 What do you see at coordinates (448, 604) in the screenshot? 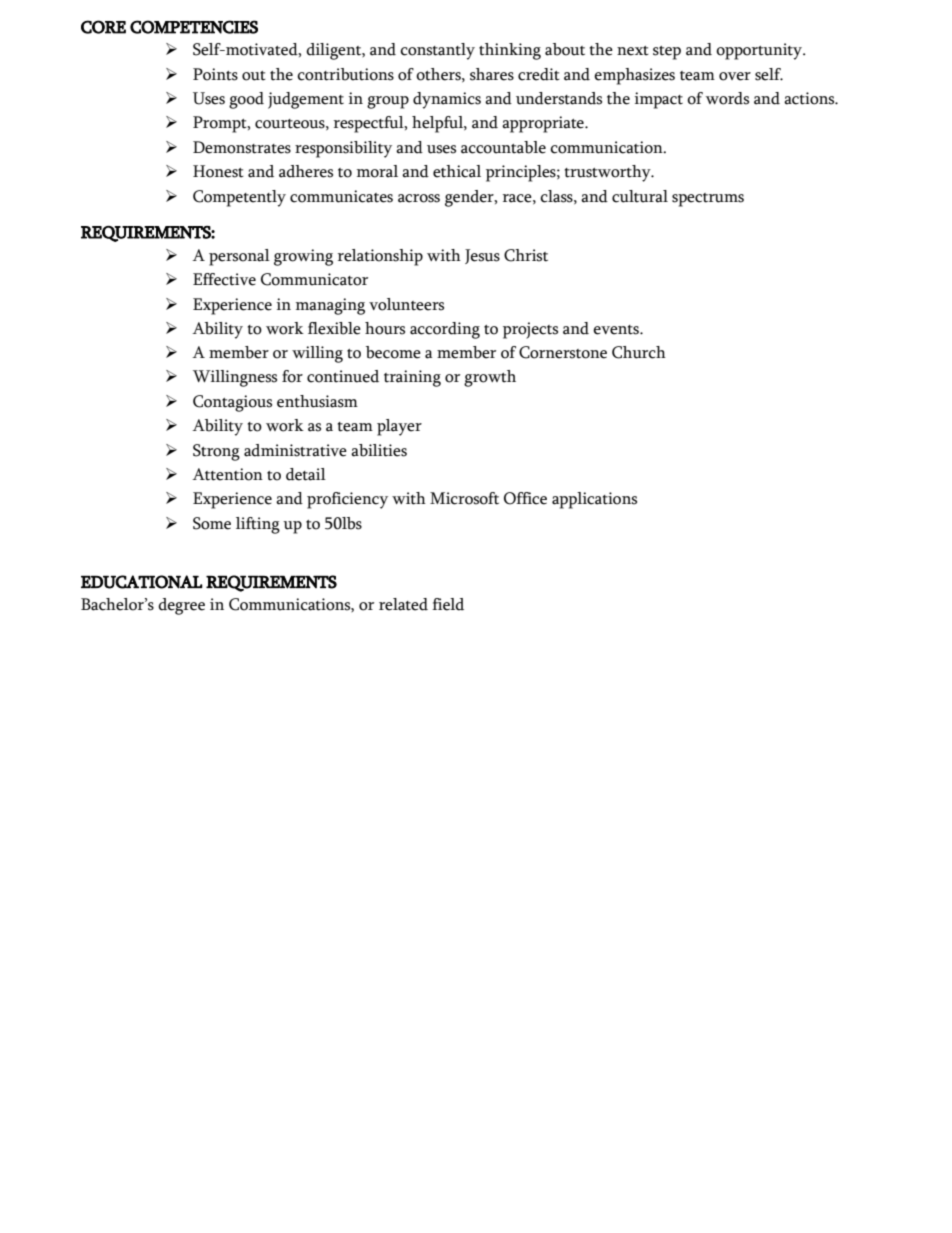
I see `field` at bounding box center [448, 604].
